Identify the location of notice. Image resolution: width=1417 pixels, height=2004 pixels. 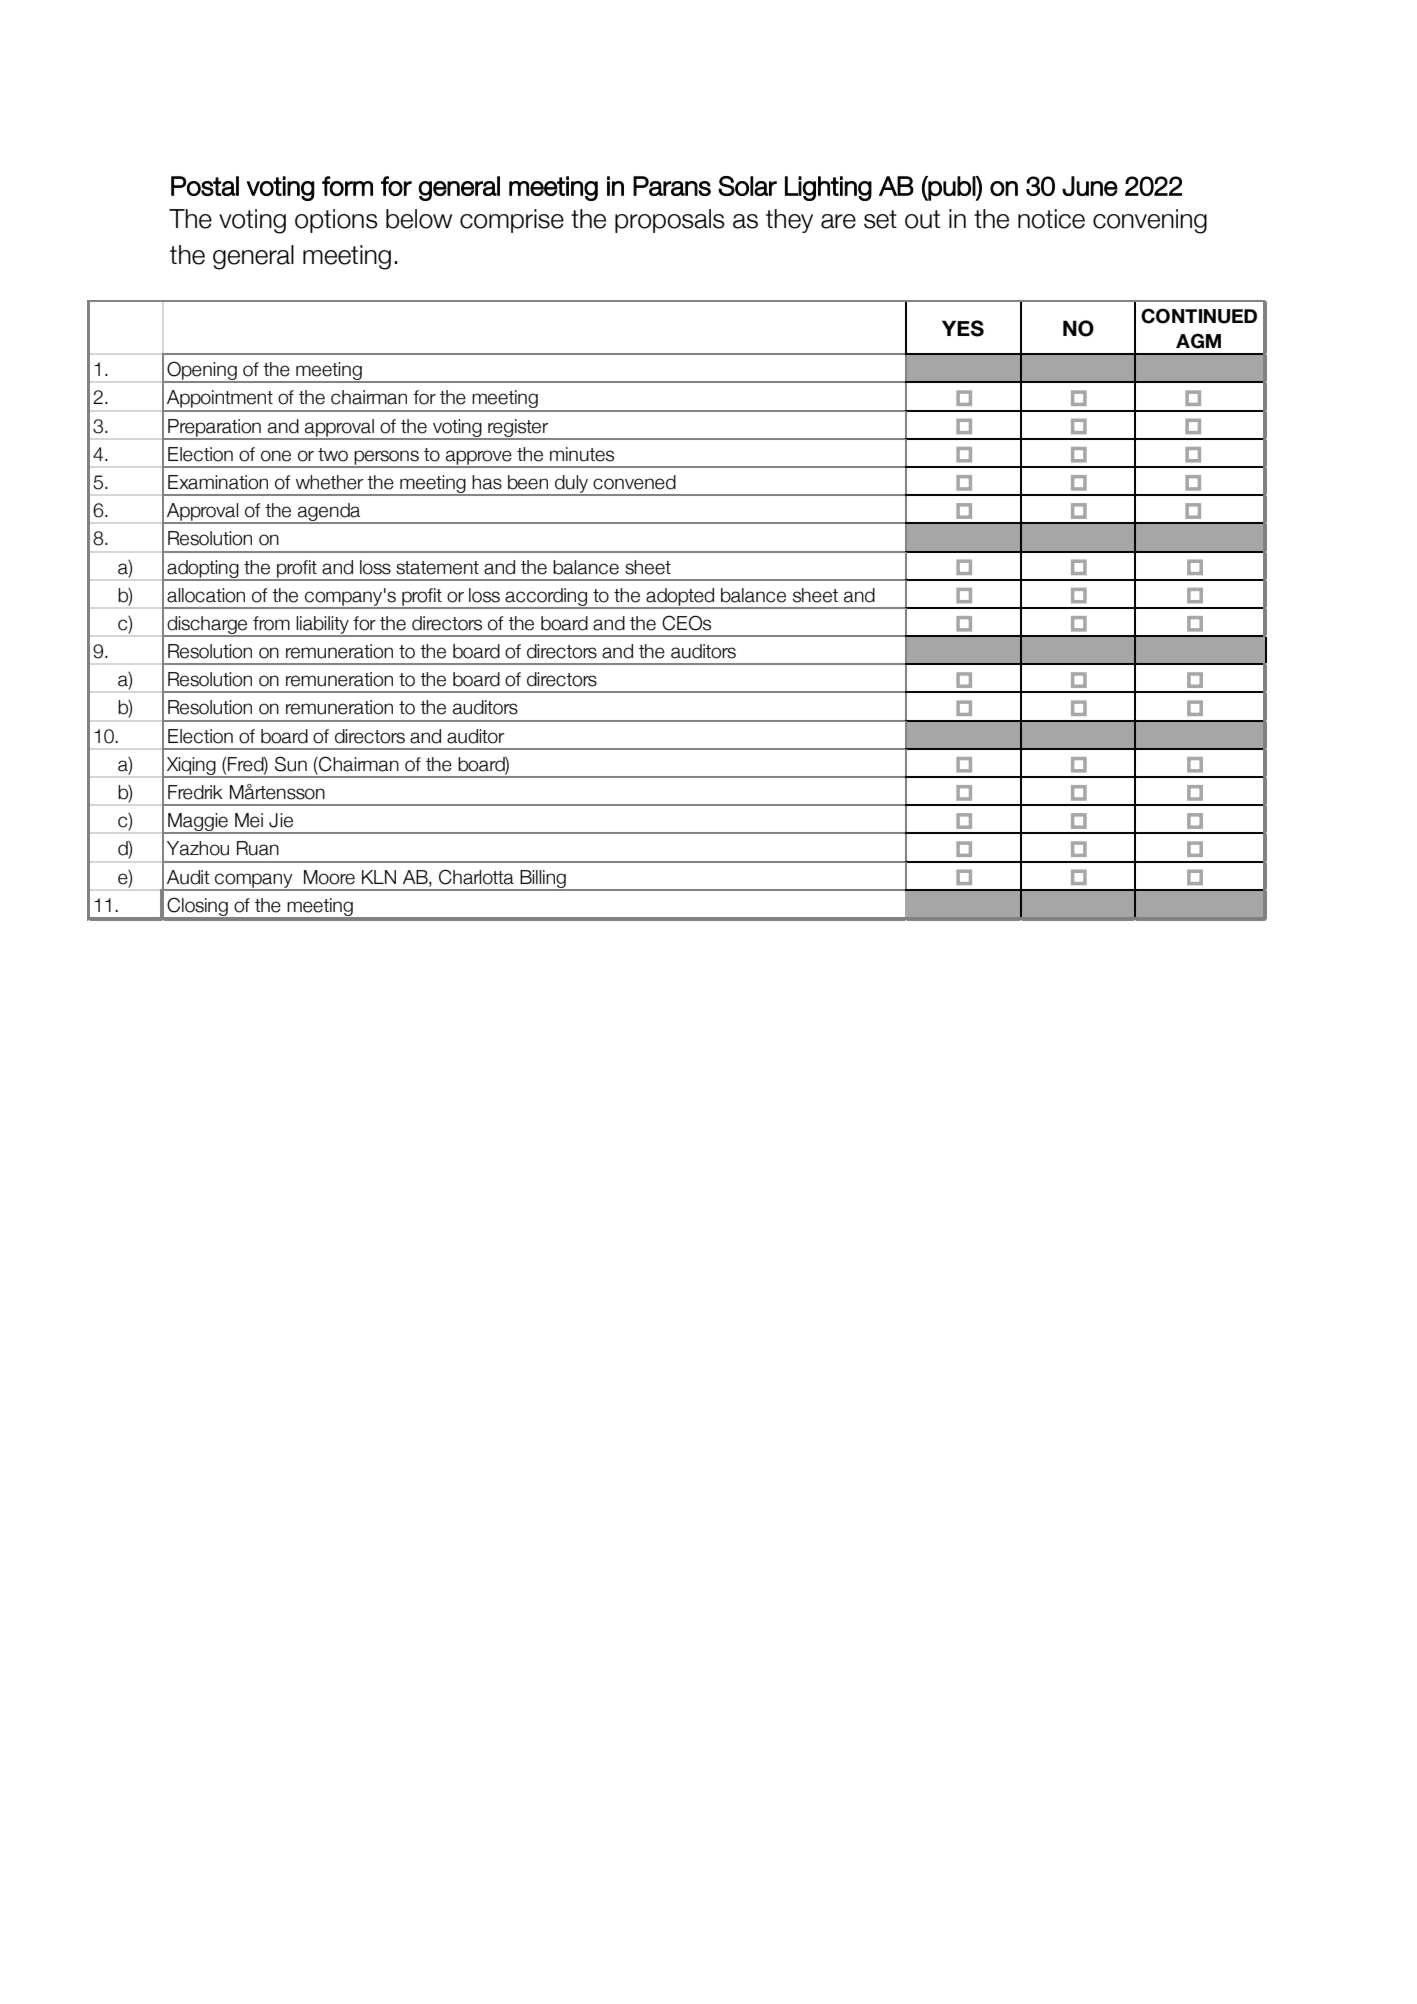
(1051, 219).
